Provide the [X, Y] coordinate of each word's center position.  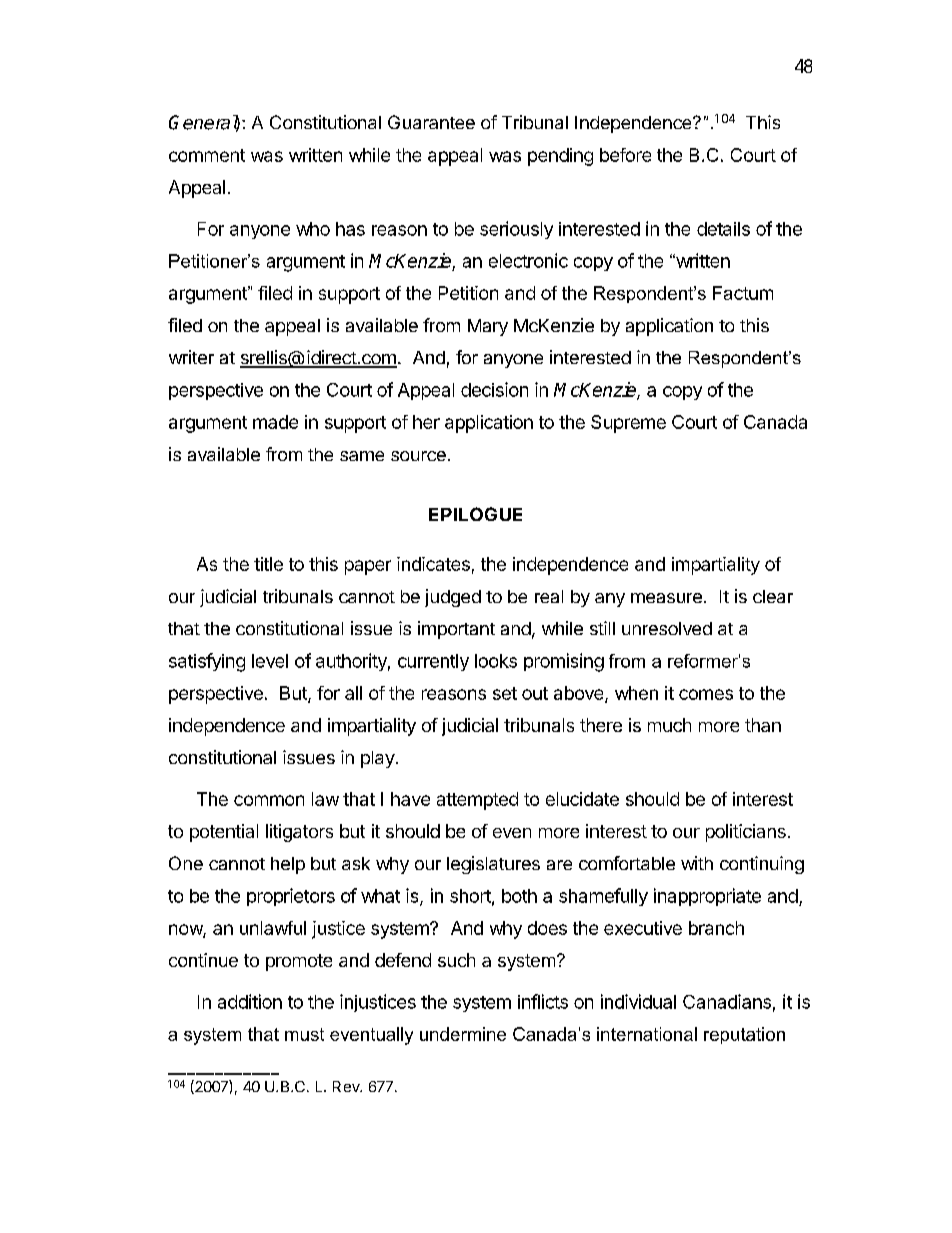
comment [207, 155]
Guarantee [431, 122]
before [625, 155]
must [304, 1034]
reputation [744, 1035]
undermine [463, 1034]
